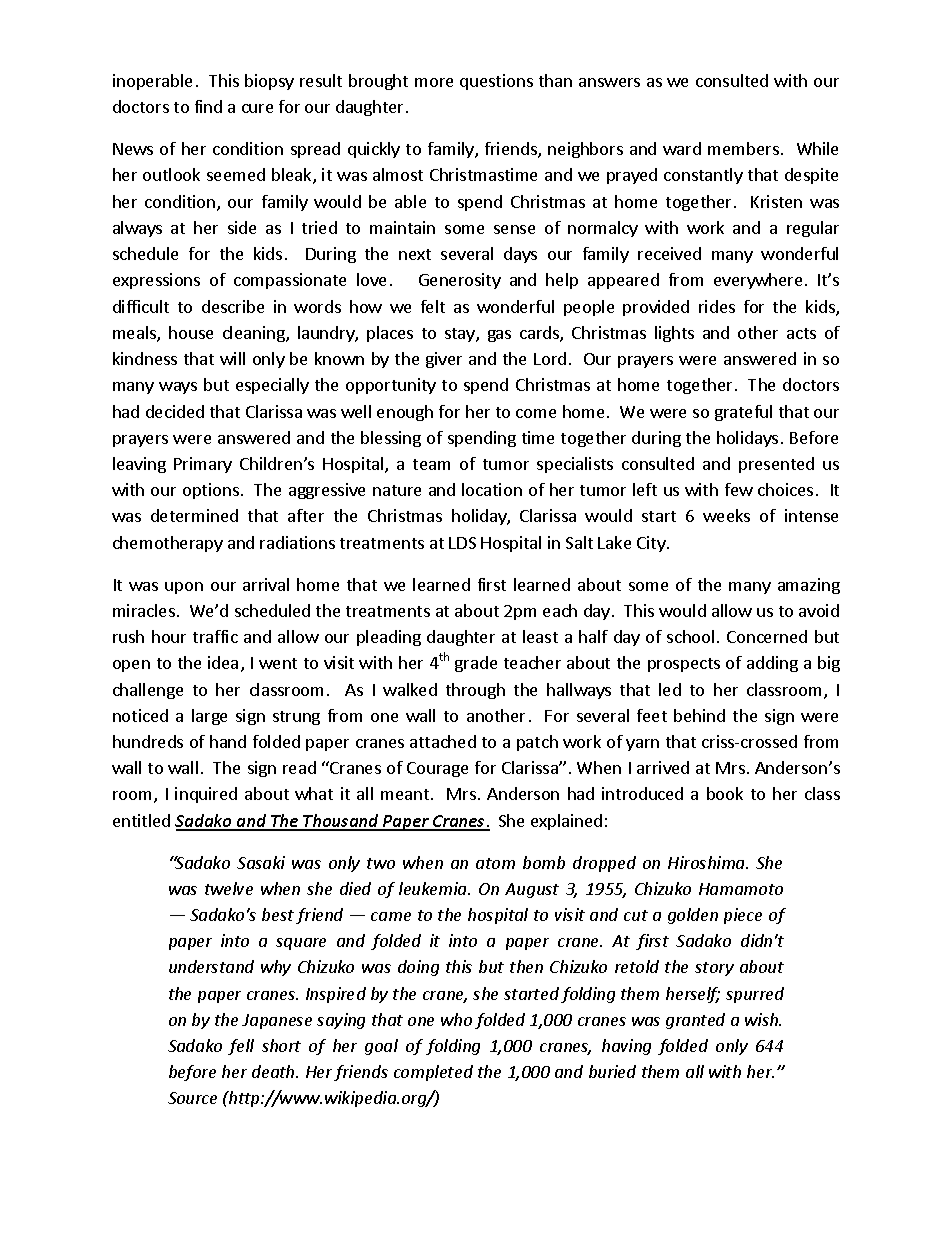  What do you see at coordinates (496, 82) in the screenshot?
I see `questions` at bounding box center [496, 82].
